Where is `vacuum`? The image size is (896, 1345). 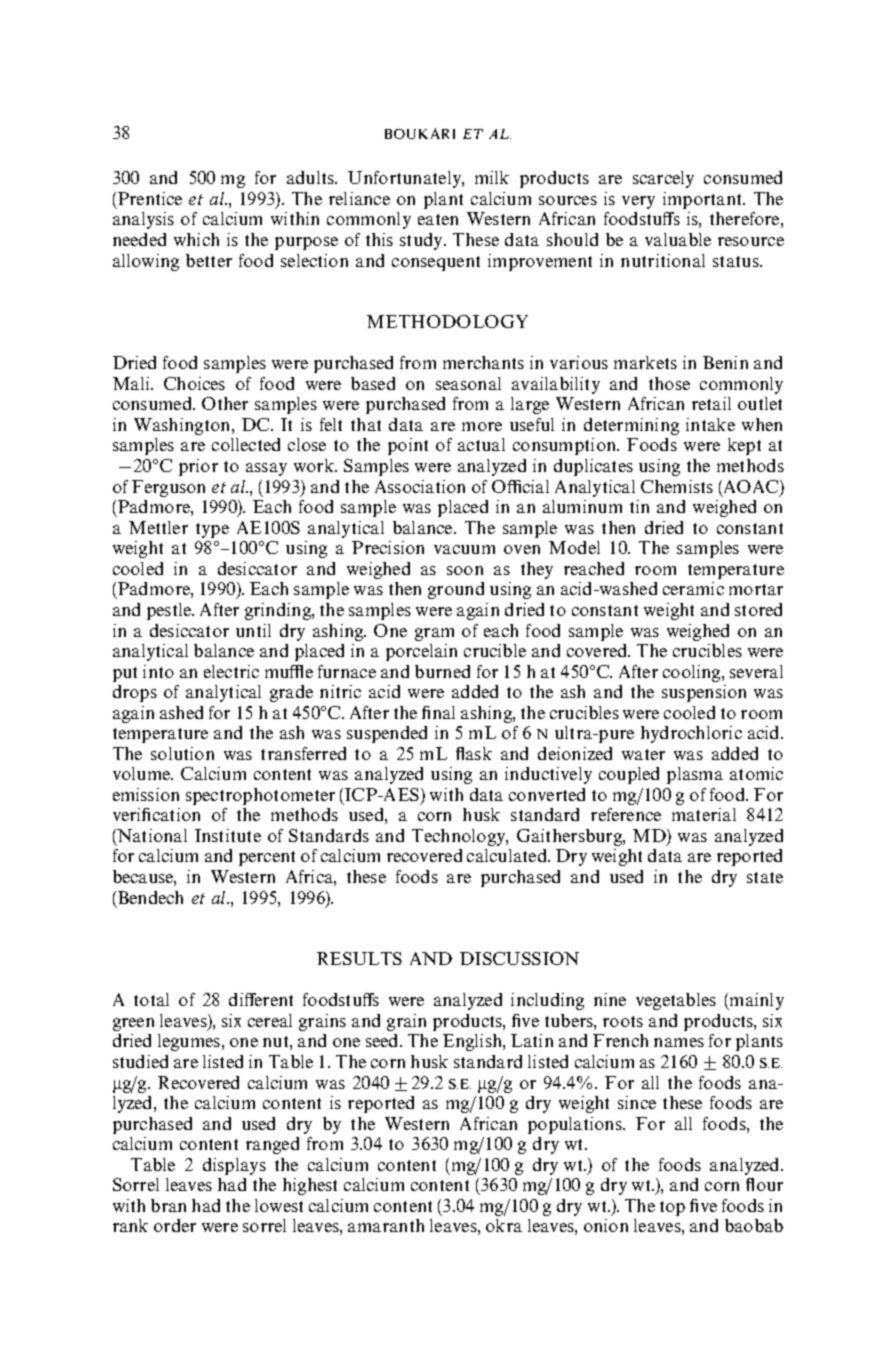 vacuum is located at coordinates (464, 549).
